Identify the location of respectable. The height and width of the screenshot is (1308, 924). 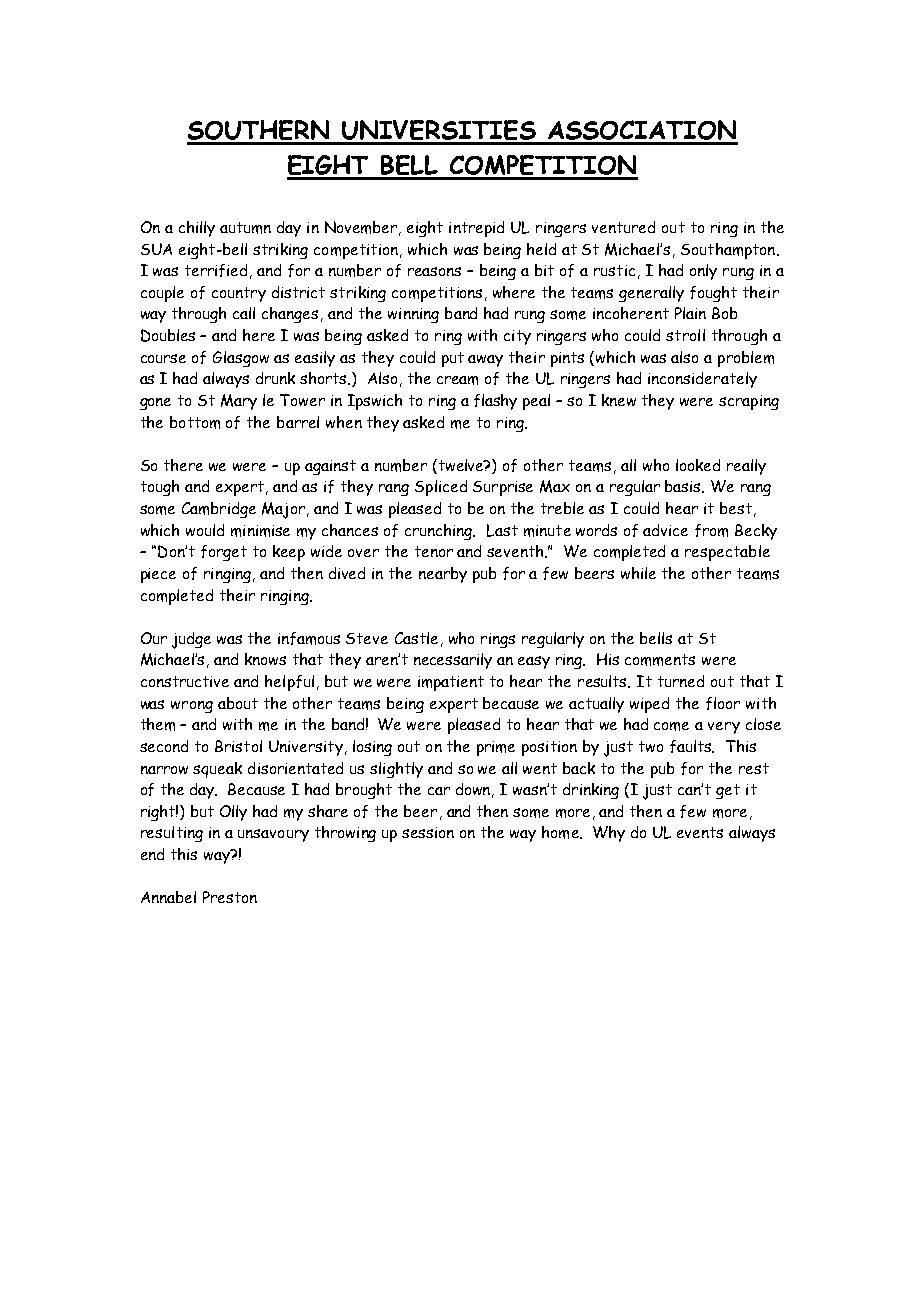
(727, 553).
